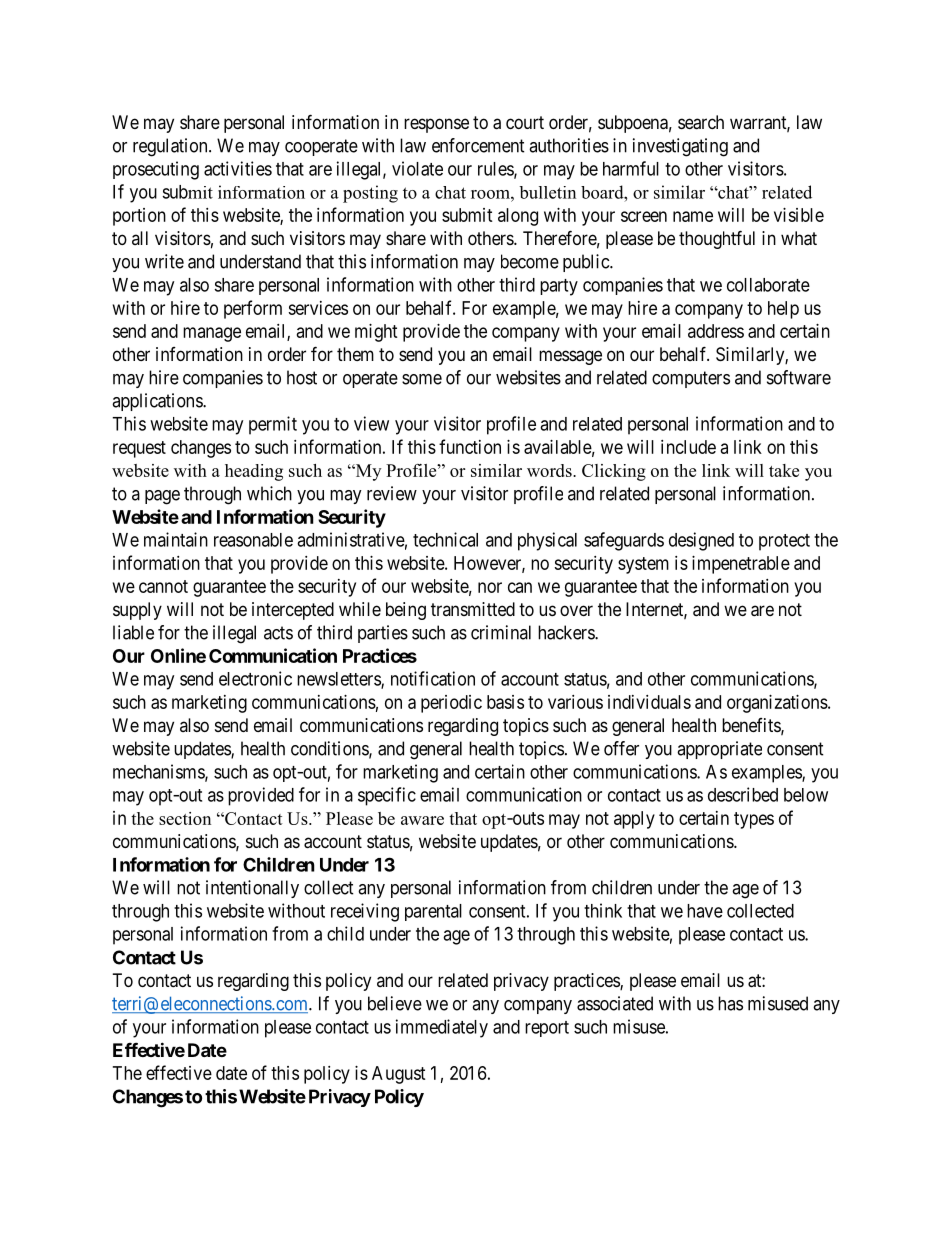 The width and height of the screenshot is (952, 1233). Describe the element at coordinates (163, 586) in the screenshot. I see `cannot` at that location.
